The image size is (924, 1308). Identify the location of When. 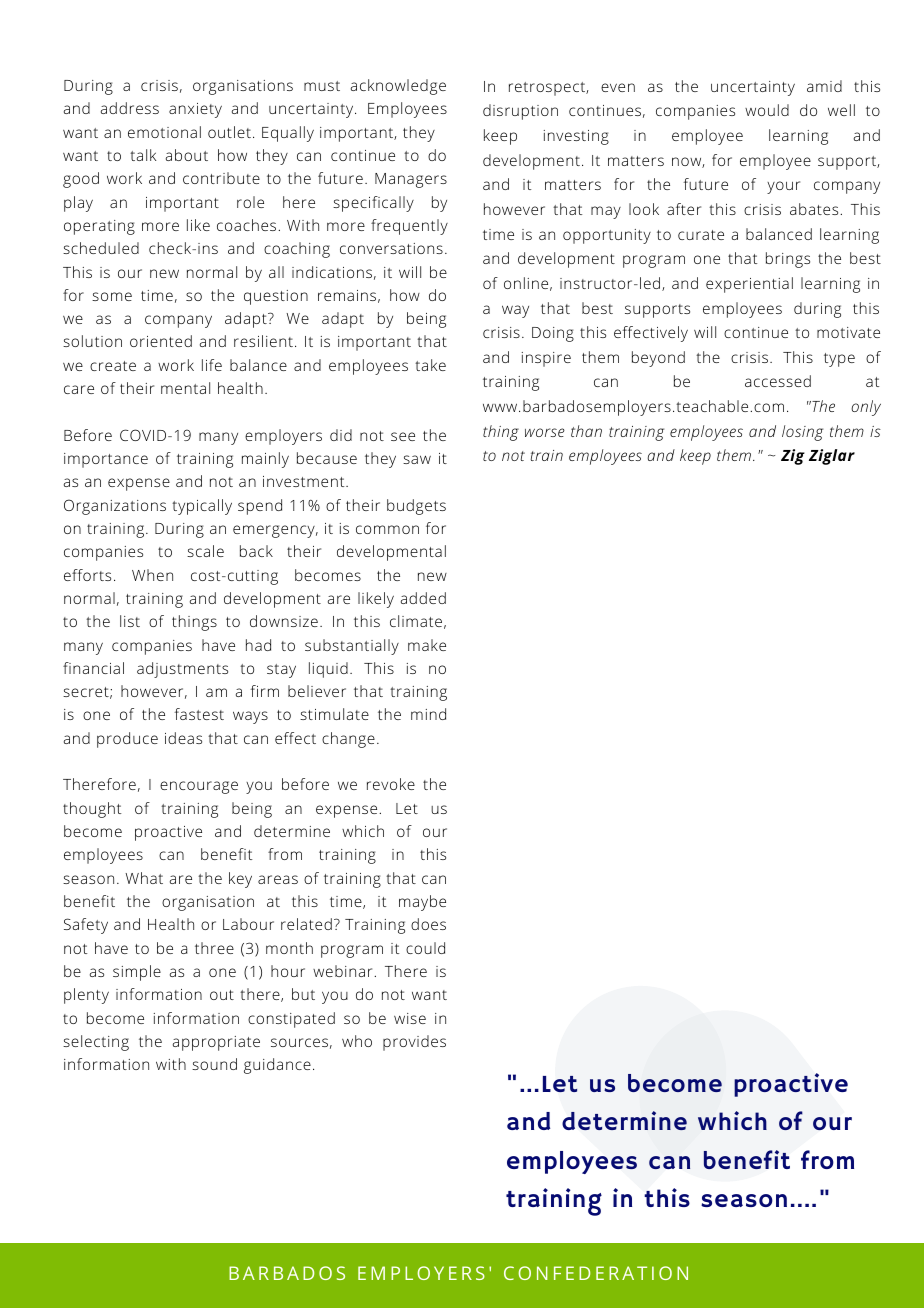
(152, 575).
